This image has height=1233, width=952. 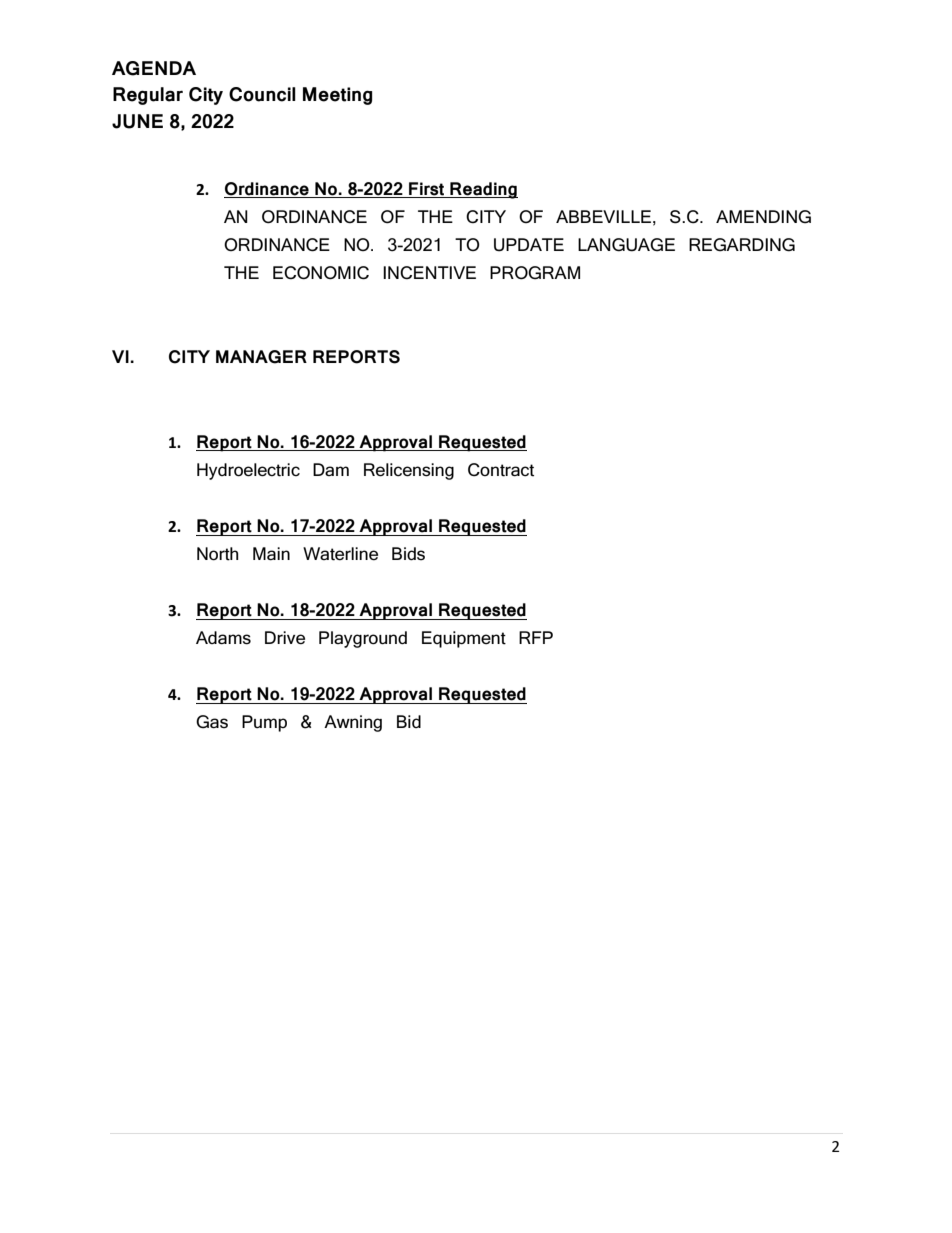 What do you see at coordinates (501, 470) in the image?
I see `Contract` at bounding box center [501, 470].
